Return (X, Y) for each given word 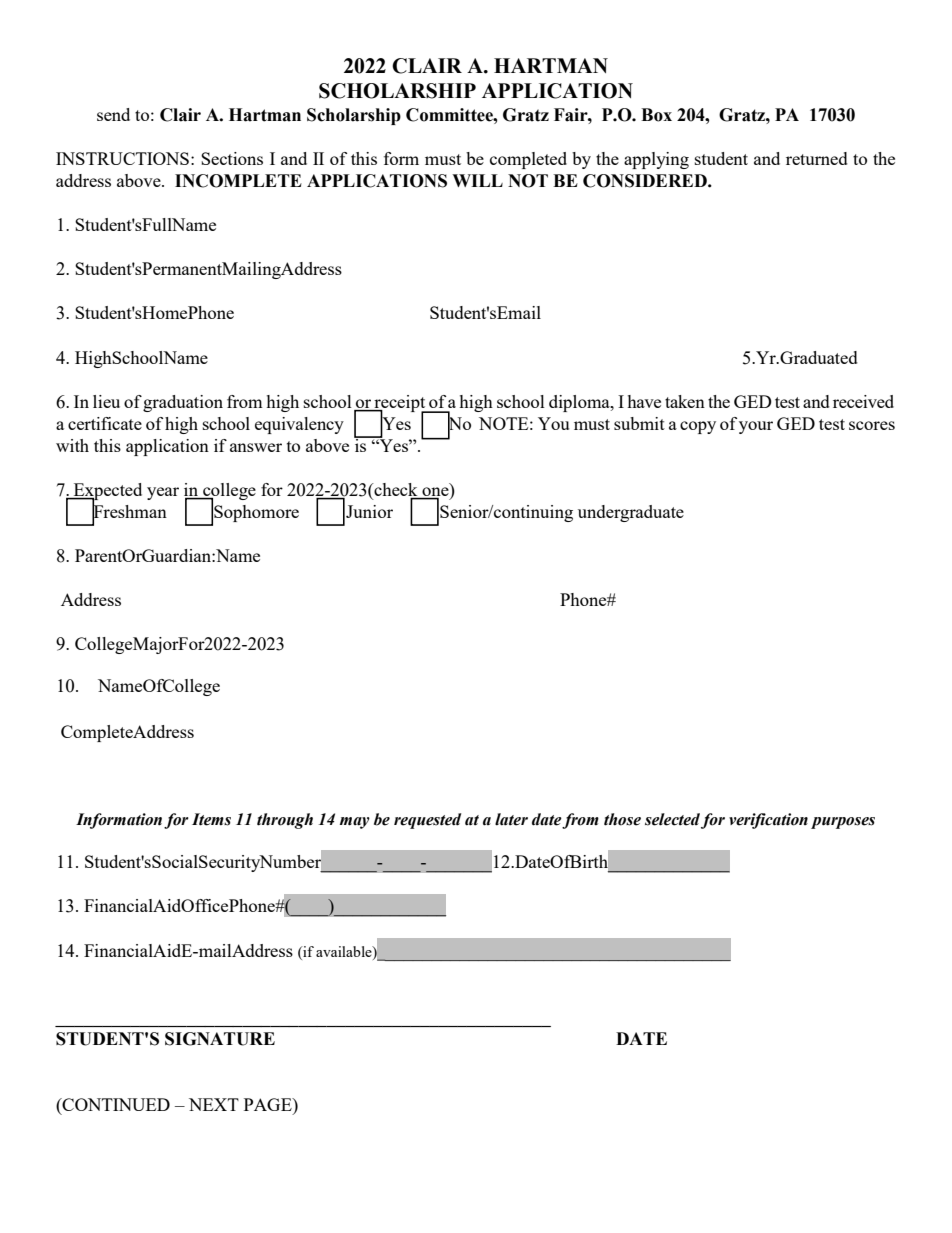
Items (211, 819)
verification (768, 821)
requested (427, 821)
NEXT (214, 1104)
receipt (400, 404)
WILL (477, 180)
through (285, 821)
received (863, 401)
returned (817, 158)
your (756, 427)
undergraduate (631, 513)
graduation (183, 403)
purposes (843, 823)
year (163, 493)
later (511, 819)
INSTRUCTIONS (122, 158)
